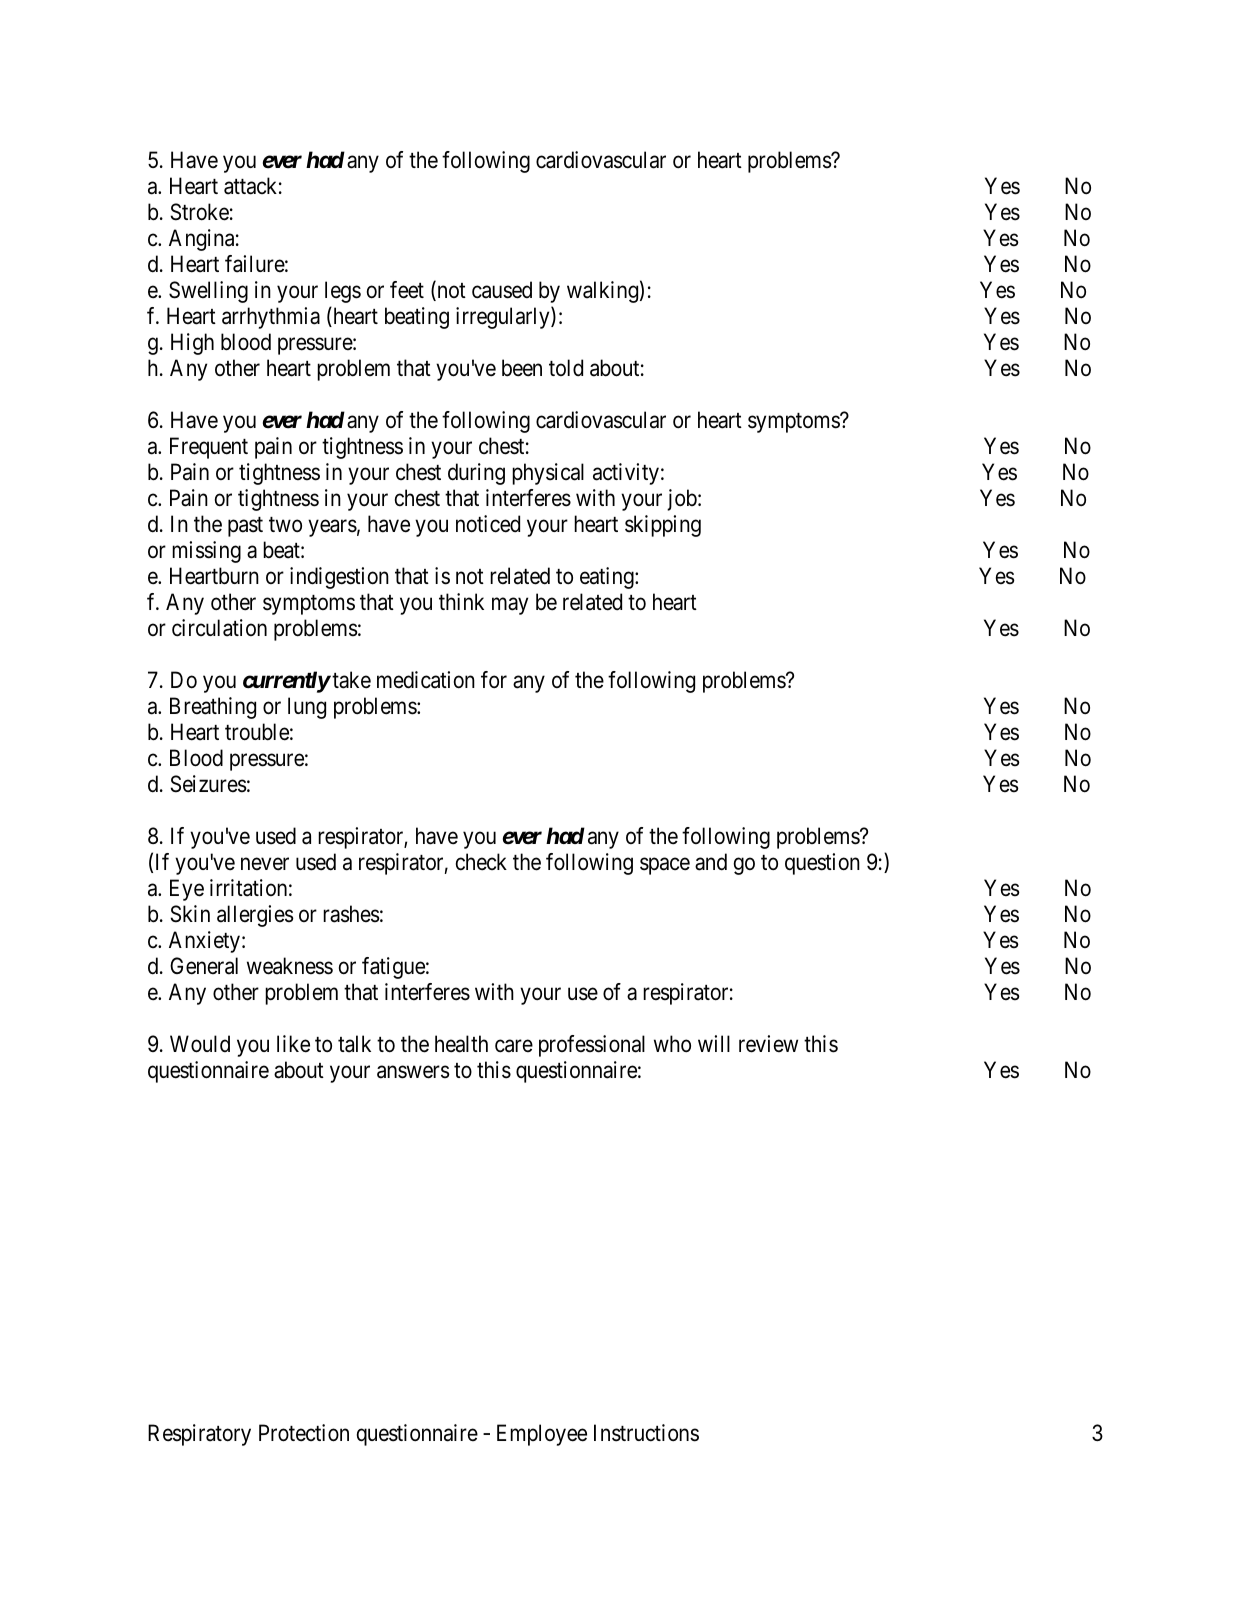  What do you see at coordinates (304, 1433) in the page?
I see `Protection` at bounding box center [304, 1433].
